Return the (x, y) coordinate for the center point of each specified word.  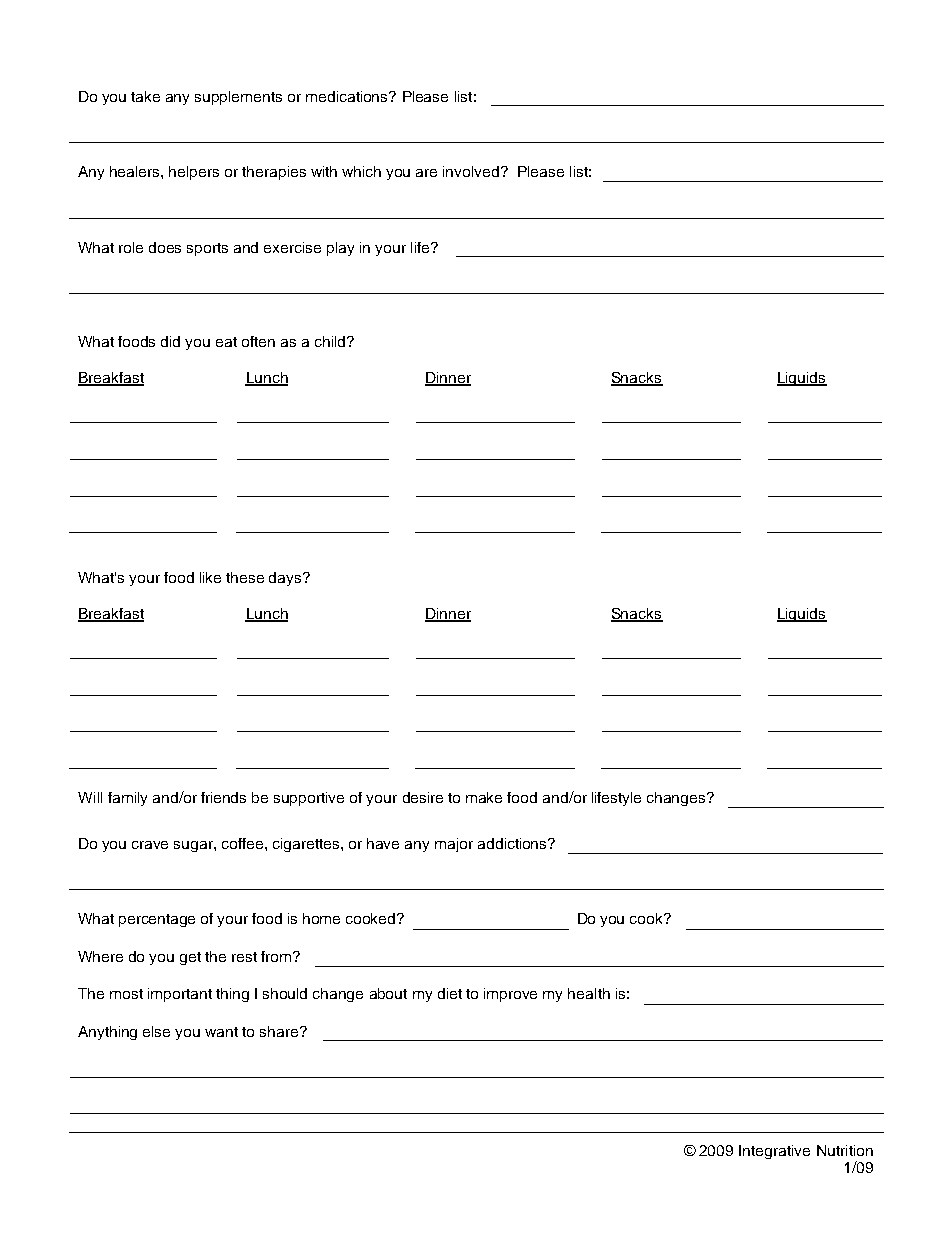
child (331, 341)
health (589, 993)
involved (472, 171)
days (286, 579)
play (340, 249)
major (454, 845)
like (210, 577)
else (156, 1031)
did (170, 341)
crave (150, 845)
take (145, 96)
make (484, 797)
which (361, 171)
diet (450, 993)
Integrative (774, 1152)
